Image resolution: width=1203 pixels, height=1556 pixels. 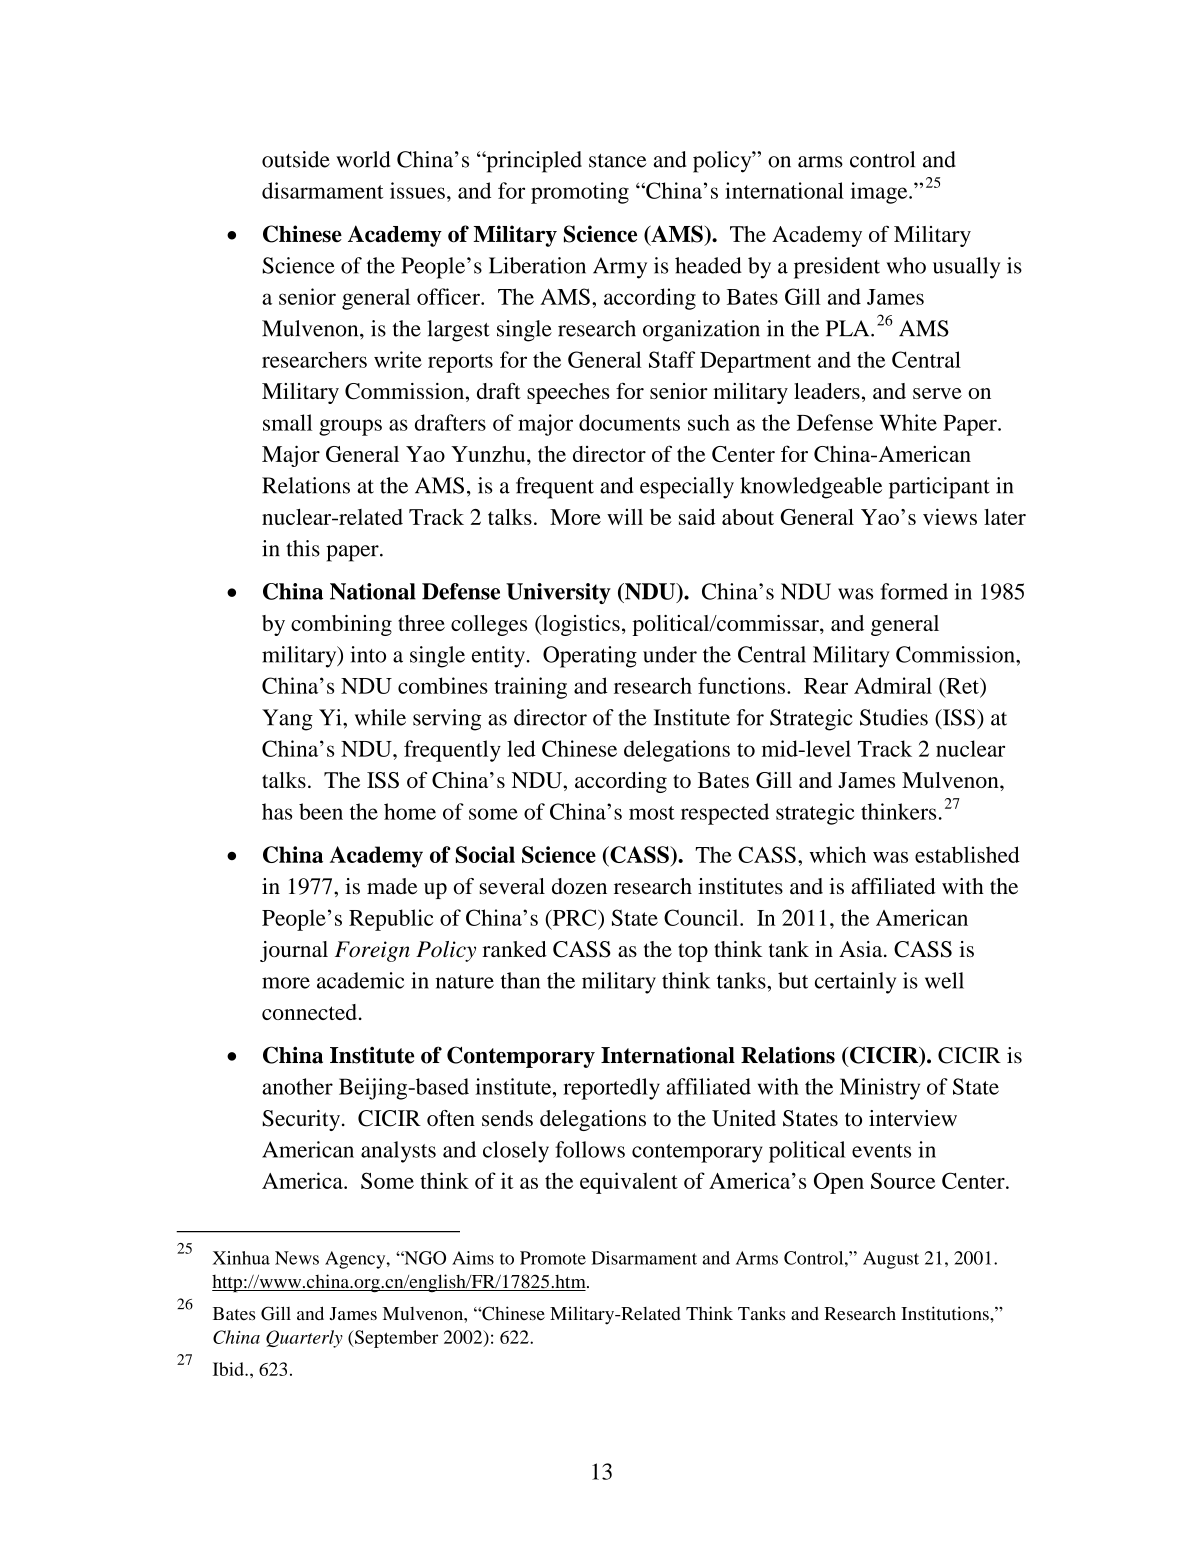 What do you see at coordinates (580, 193) in the document?
I see `promoting` at bounding box center [580, 193].
